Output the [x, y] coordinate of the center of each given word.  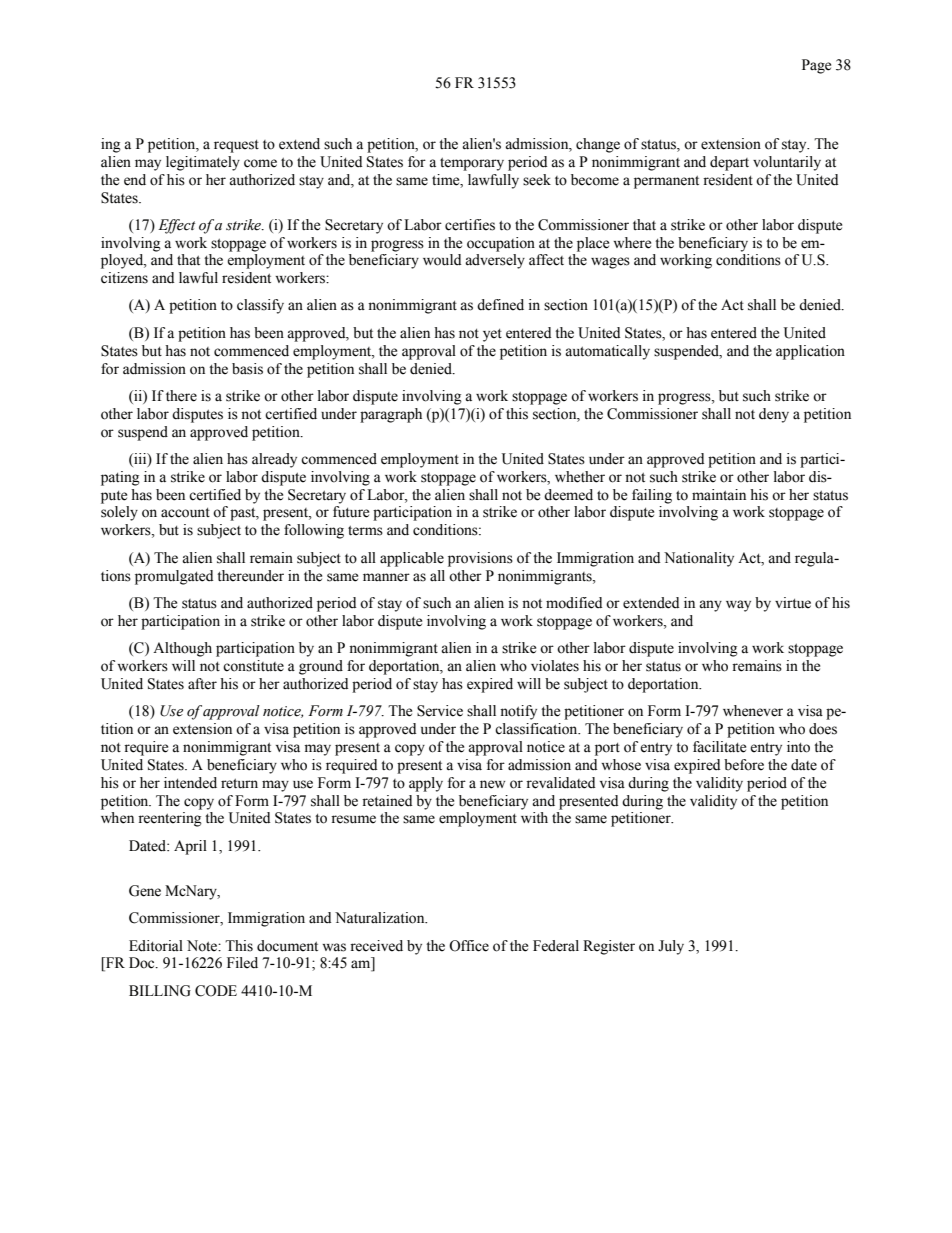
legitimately [203, 163]
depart [729, 163]
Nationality [699, 559]
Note [203, 946]
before [744, 765]
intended [190, 783]
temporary [472, 164]
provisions [480, 559]
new [492, 784]
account [185, 513]
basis [247, 369]
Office [469, 946]
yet [492, 335]
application [810, 352]
